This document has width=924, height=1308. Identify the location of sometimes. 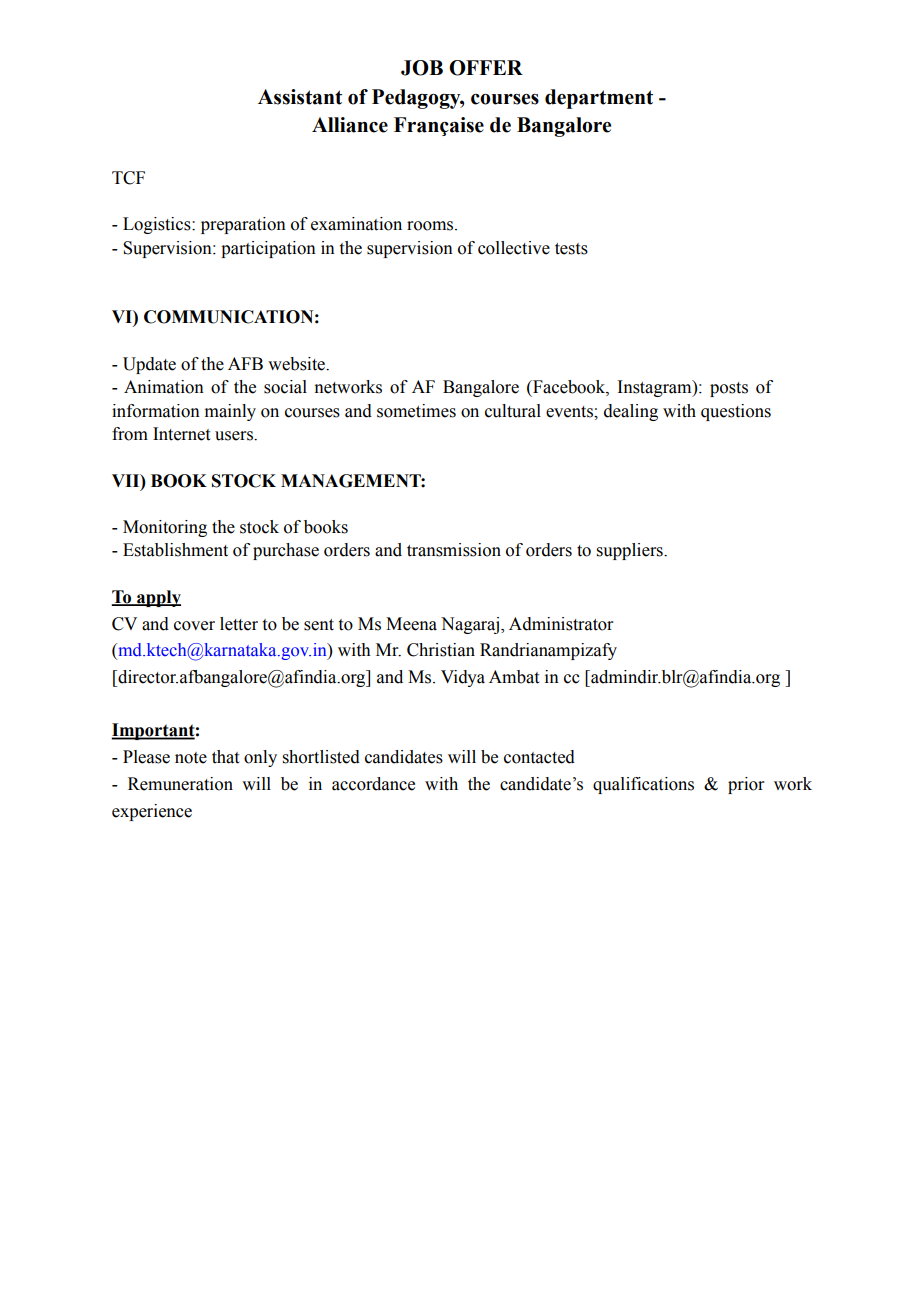
(416, 411).
